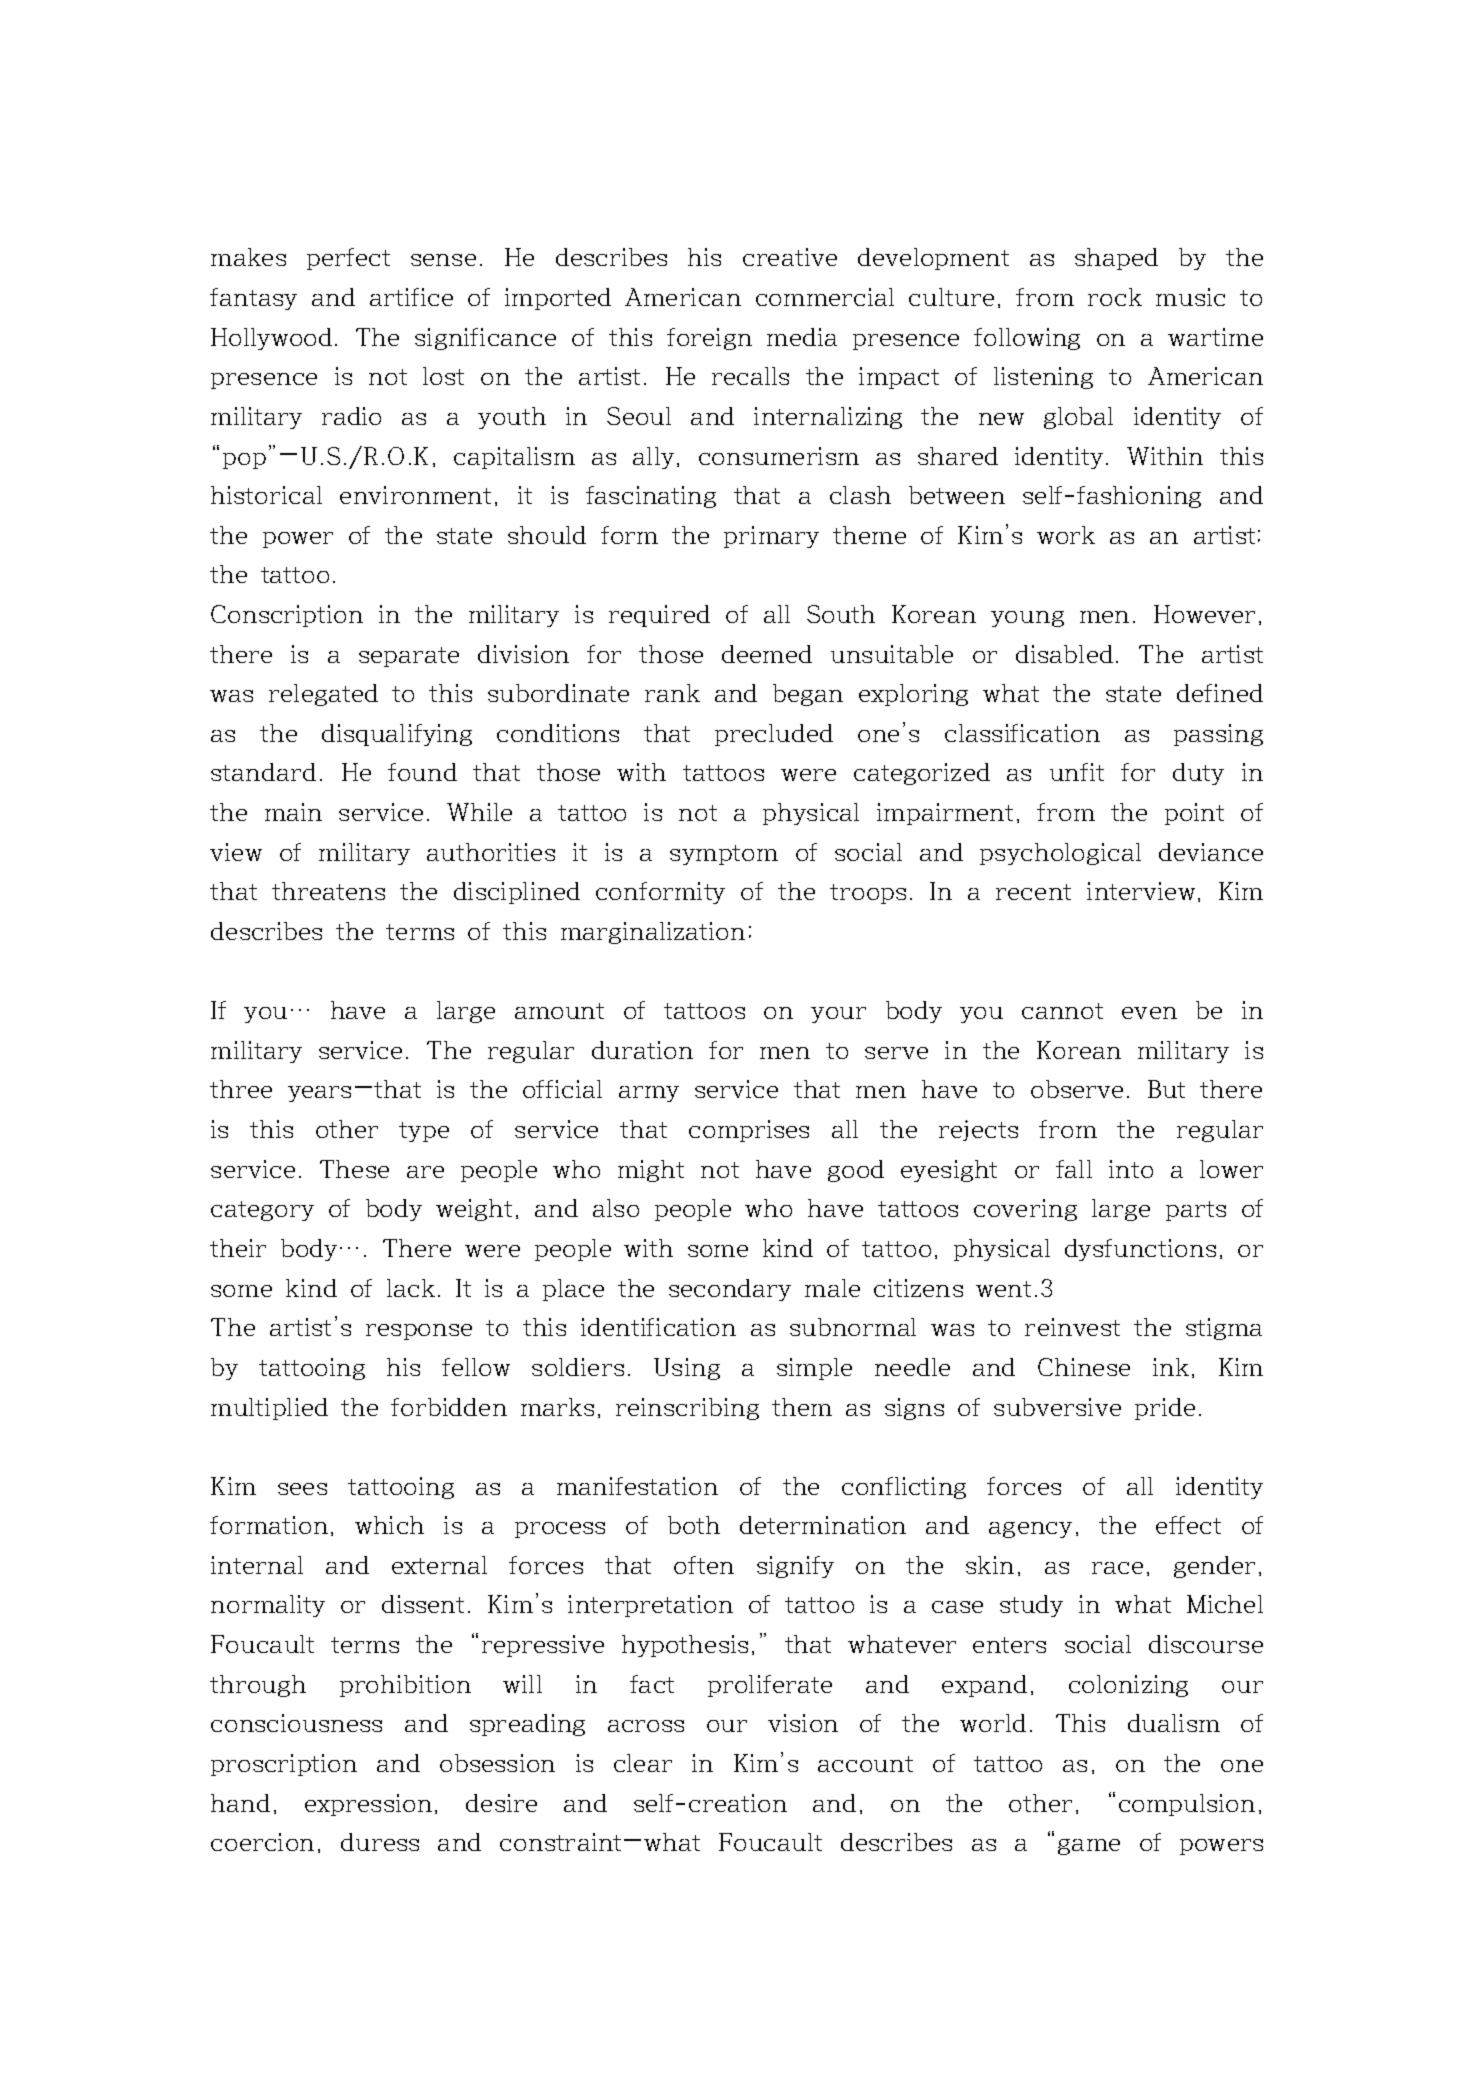 The image size is (1475, 2085). Describe the element at coordinates (1149, 1013) in the document. I see `even` at that location.
